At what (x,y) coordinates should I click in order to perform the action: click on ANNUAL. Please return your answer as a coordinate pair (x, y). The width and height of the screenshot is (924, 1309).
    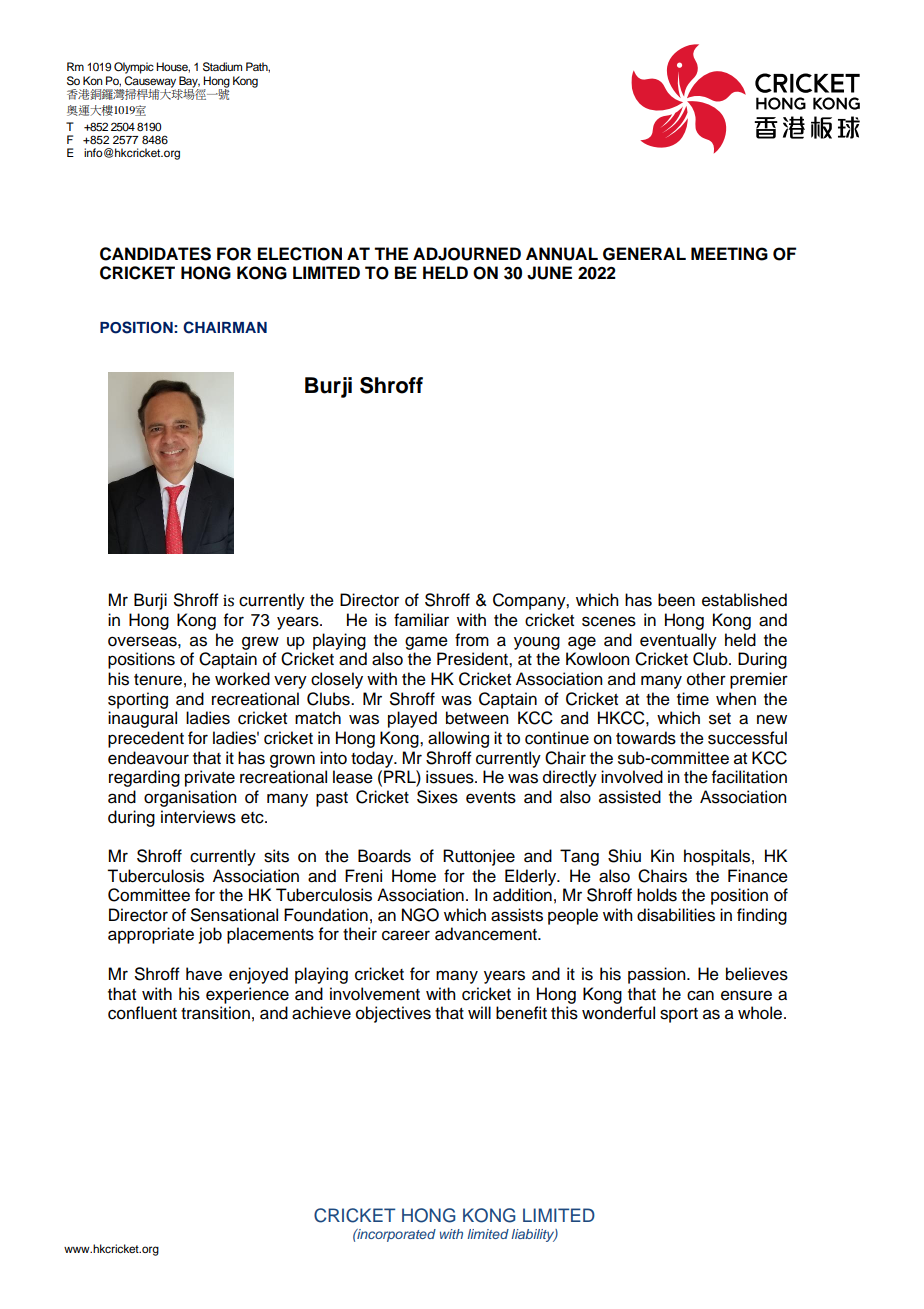
    Looking at the image, I should click on (562, 254).
